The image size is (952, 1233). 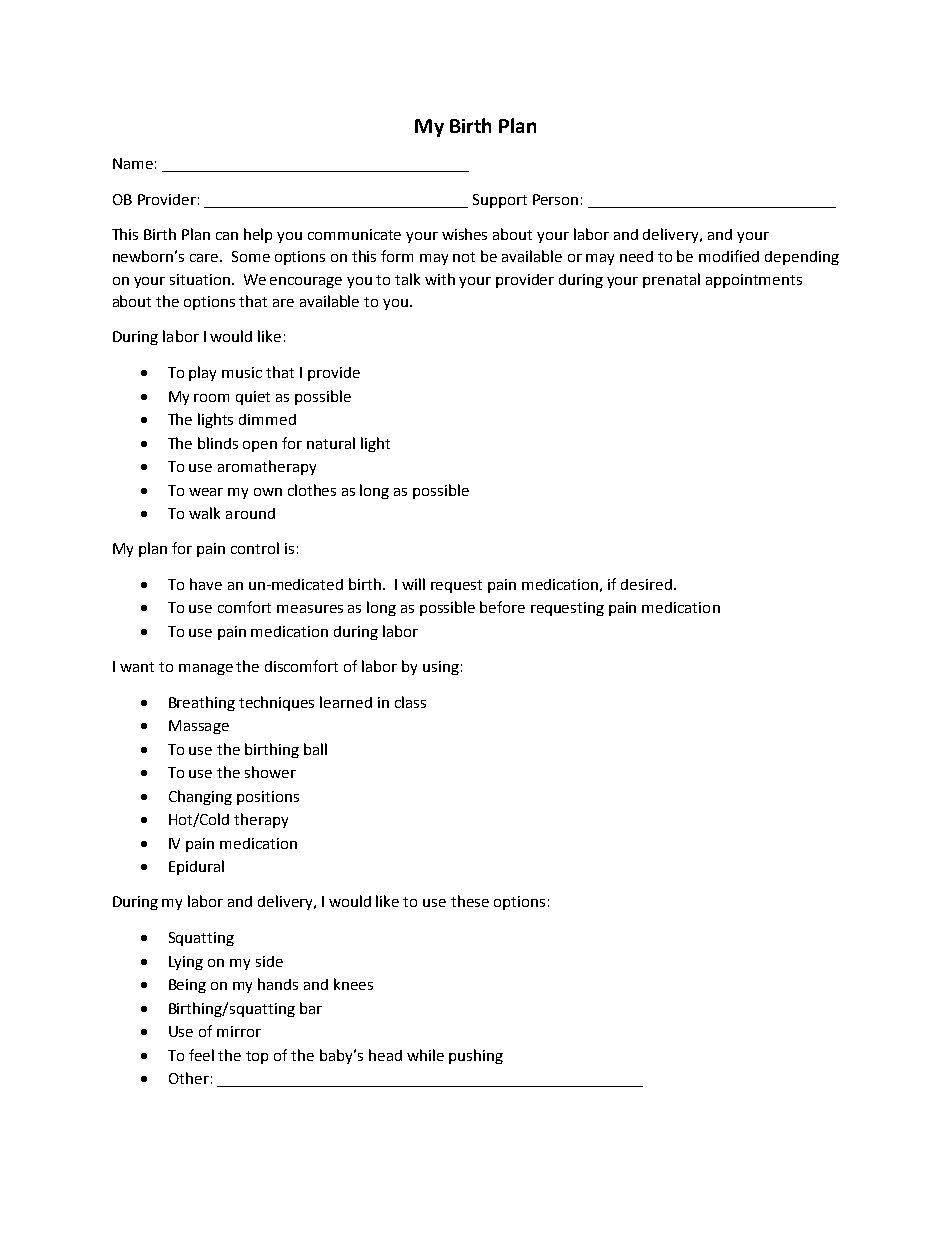 What do you see at coordinates (476, 1056) in the page?
I see `pushing` at bounding box center [476, 1056].
